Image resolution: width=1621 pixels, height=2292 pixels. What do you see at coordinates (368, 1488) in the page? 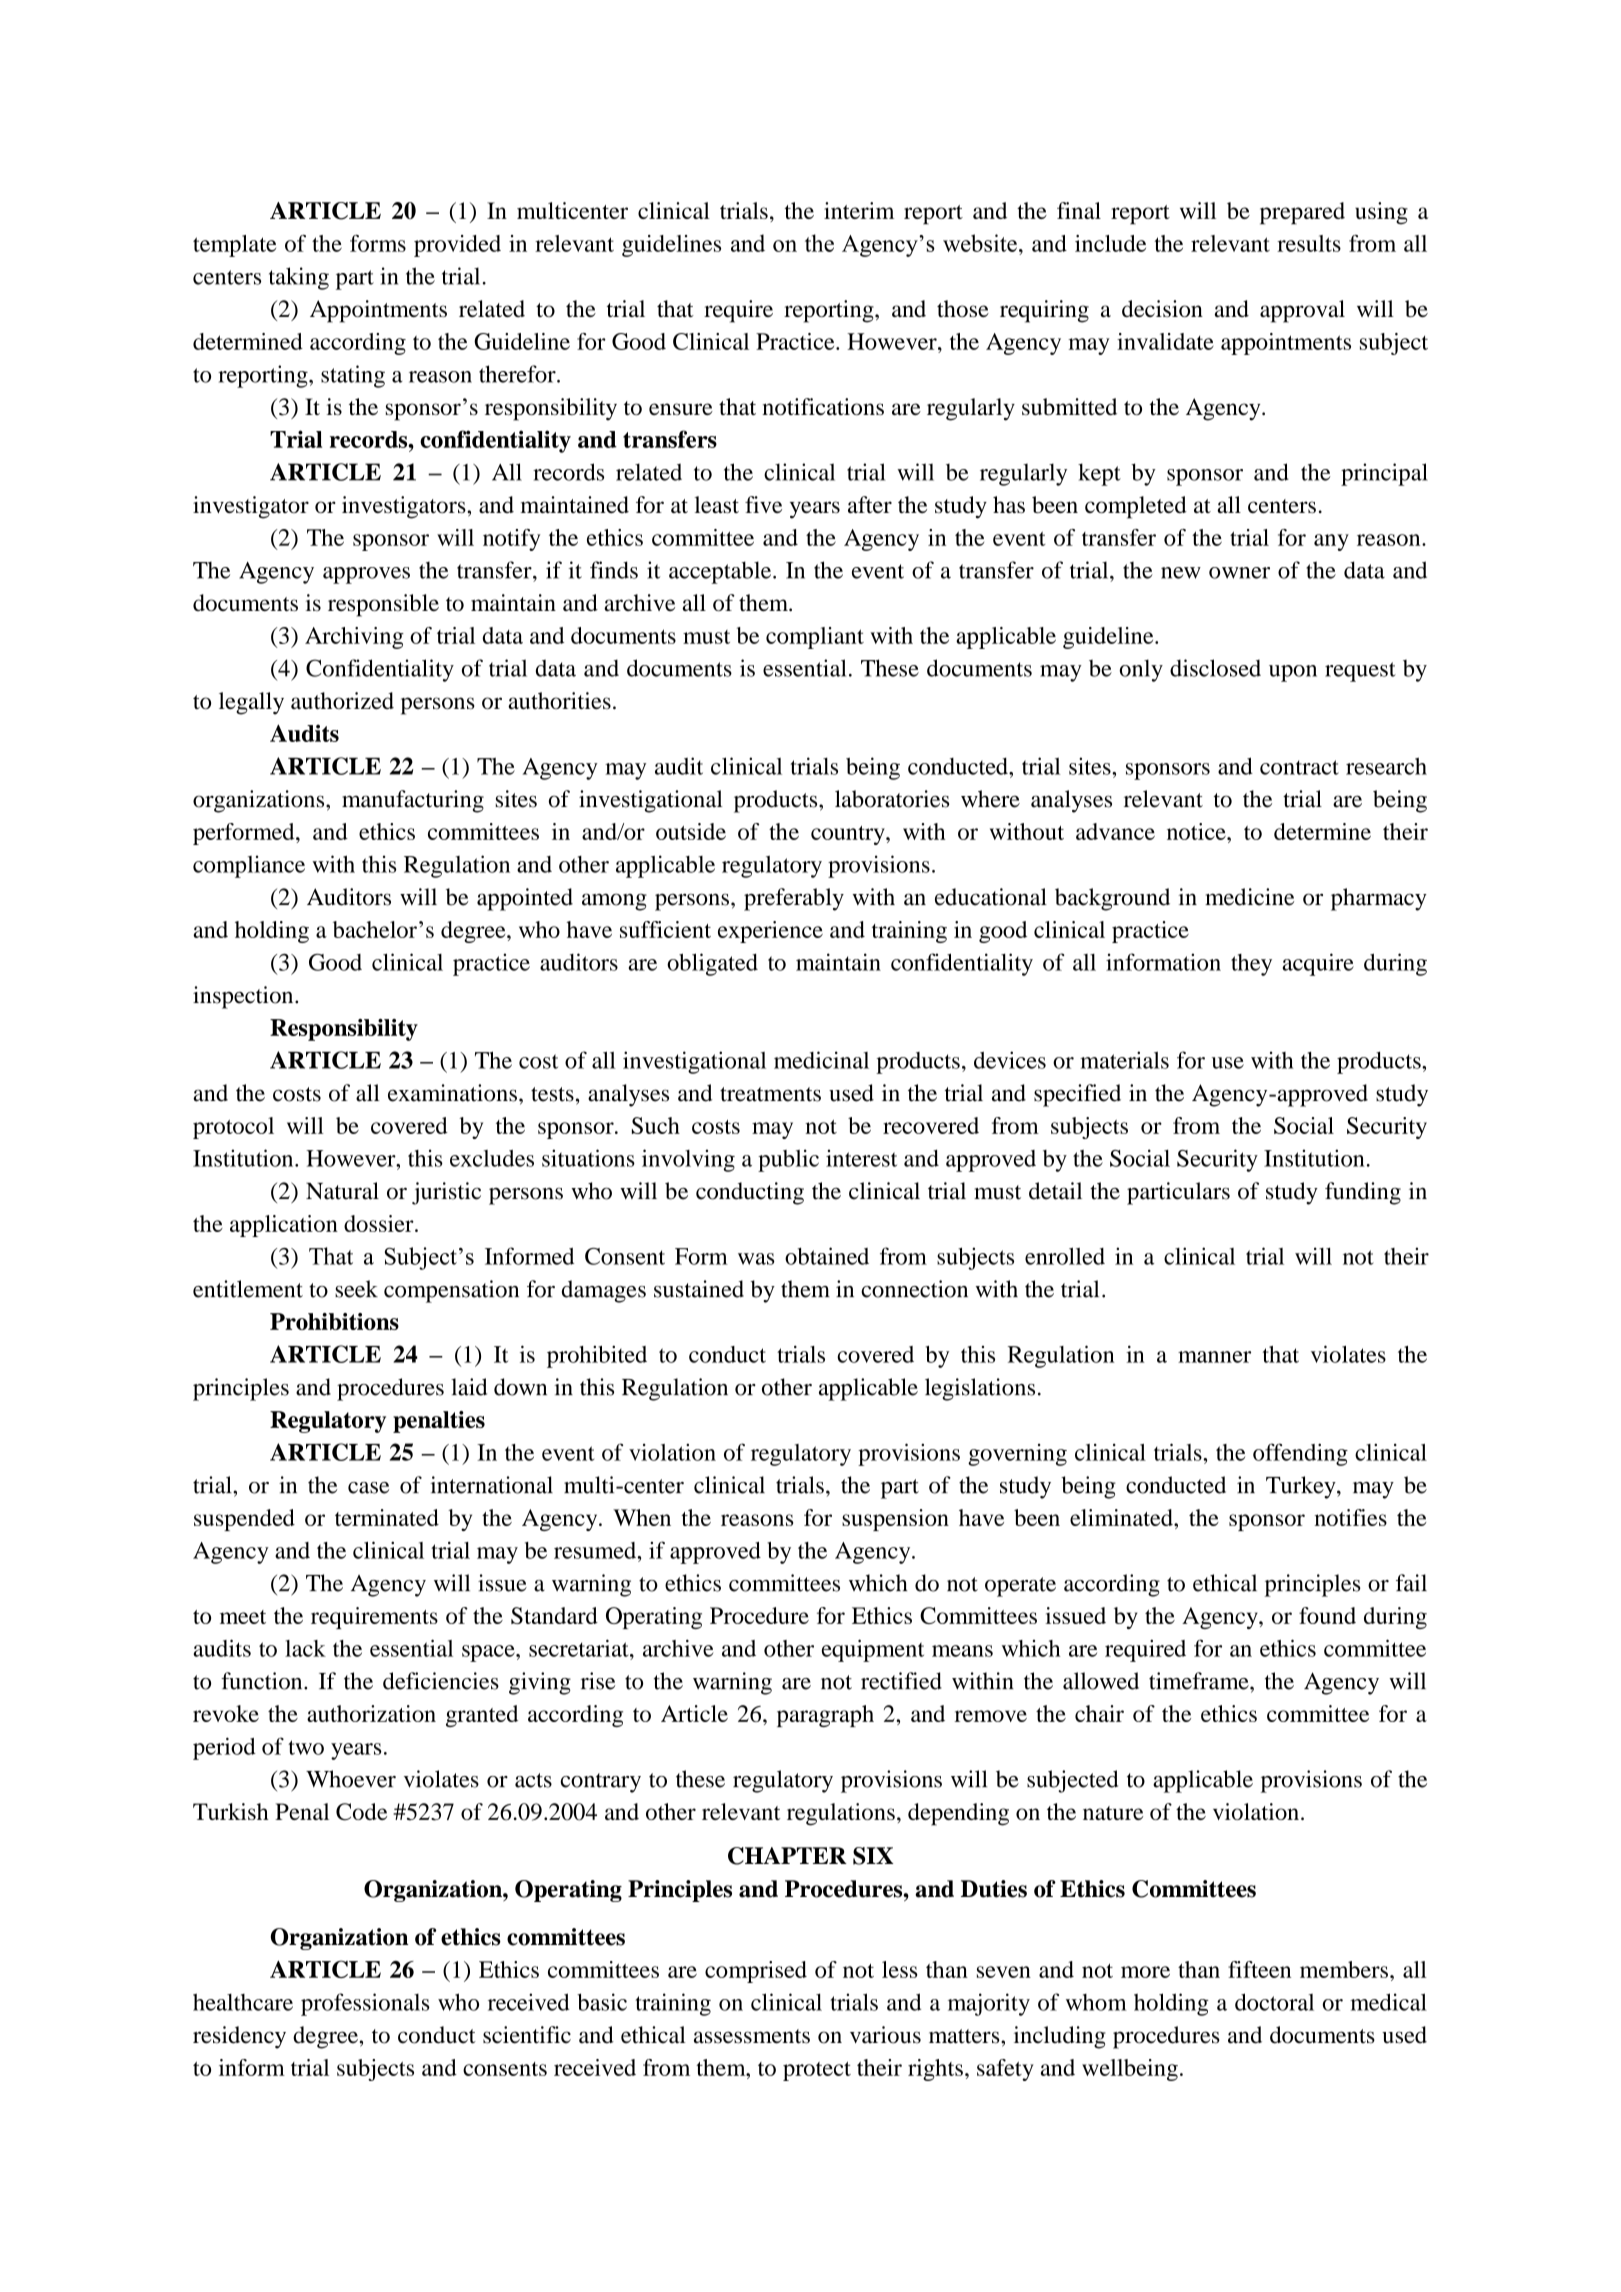
I see `case` at bounding box center [368, 1488].
